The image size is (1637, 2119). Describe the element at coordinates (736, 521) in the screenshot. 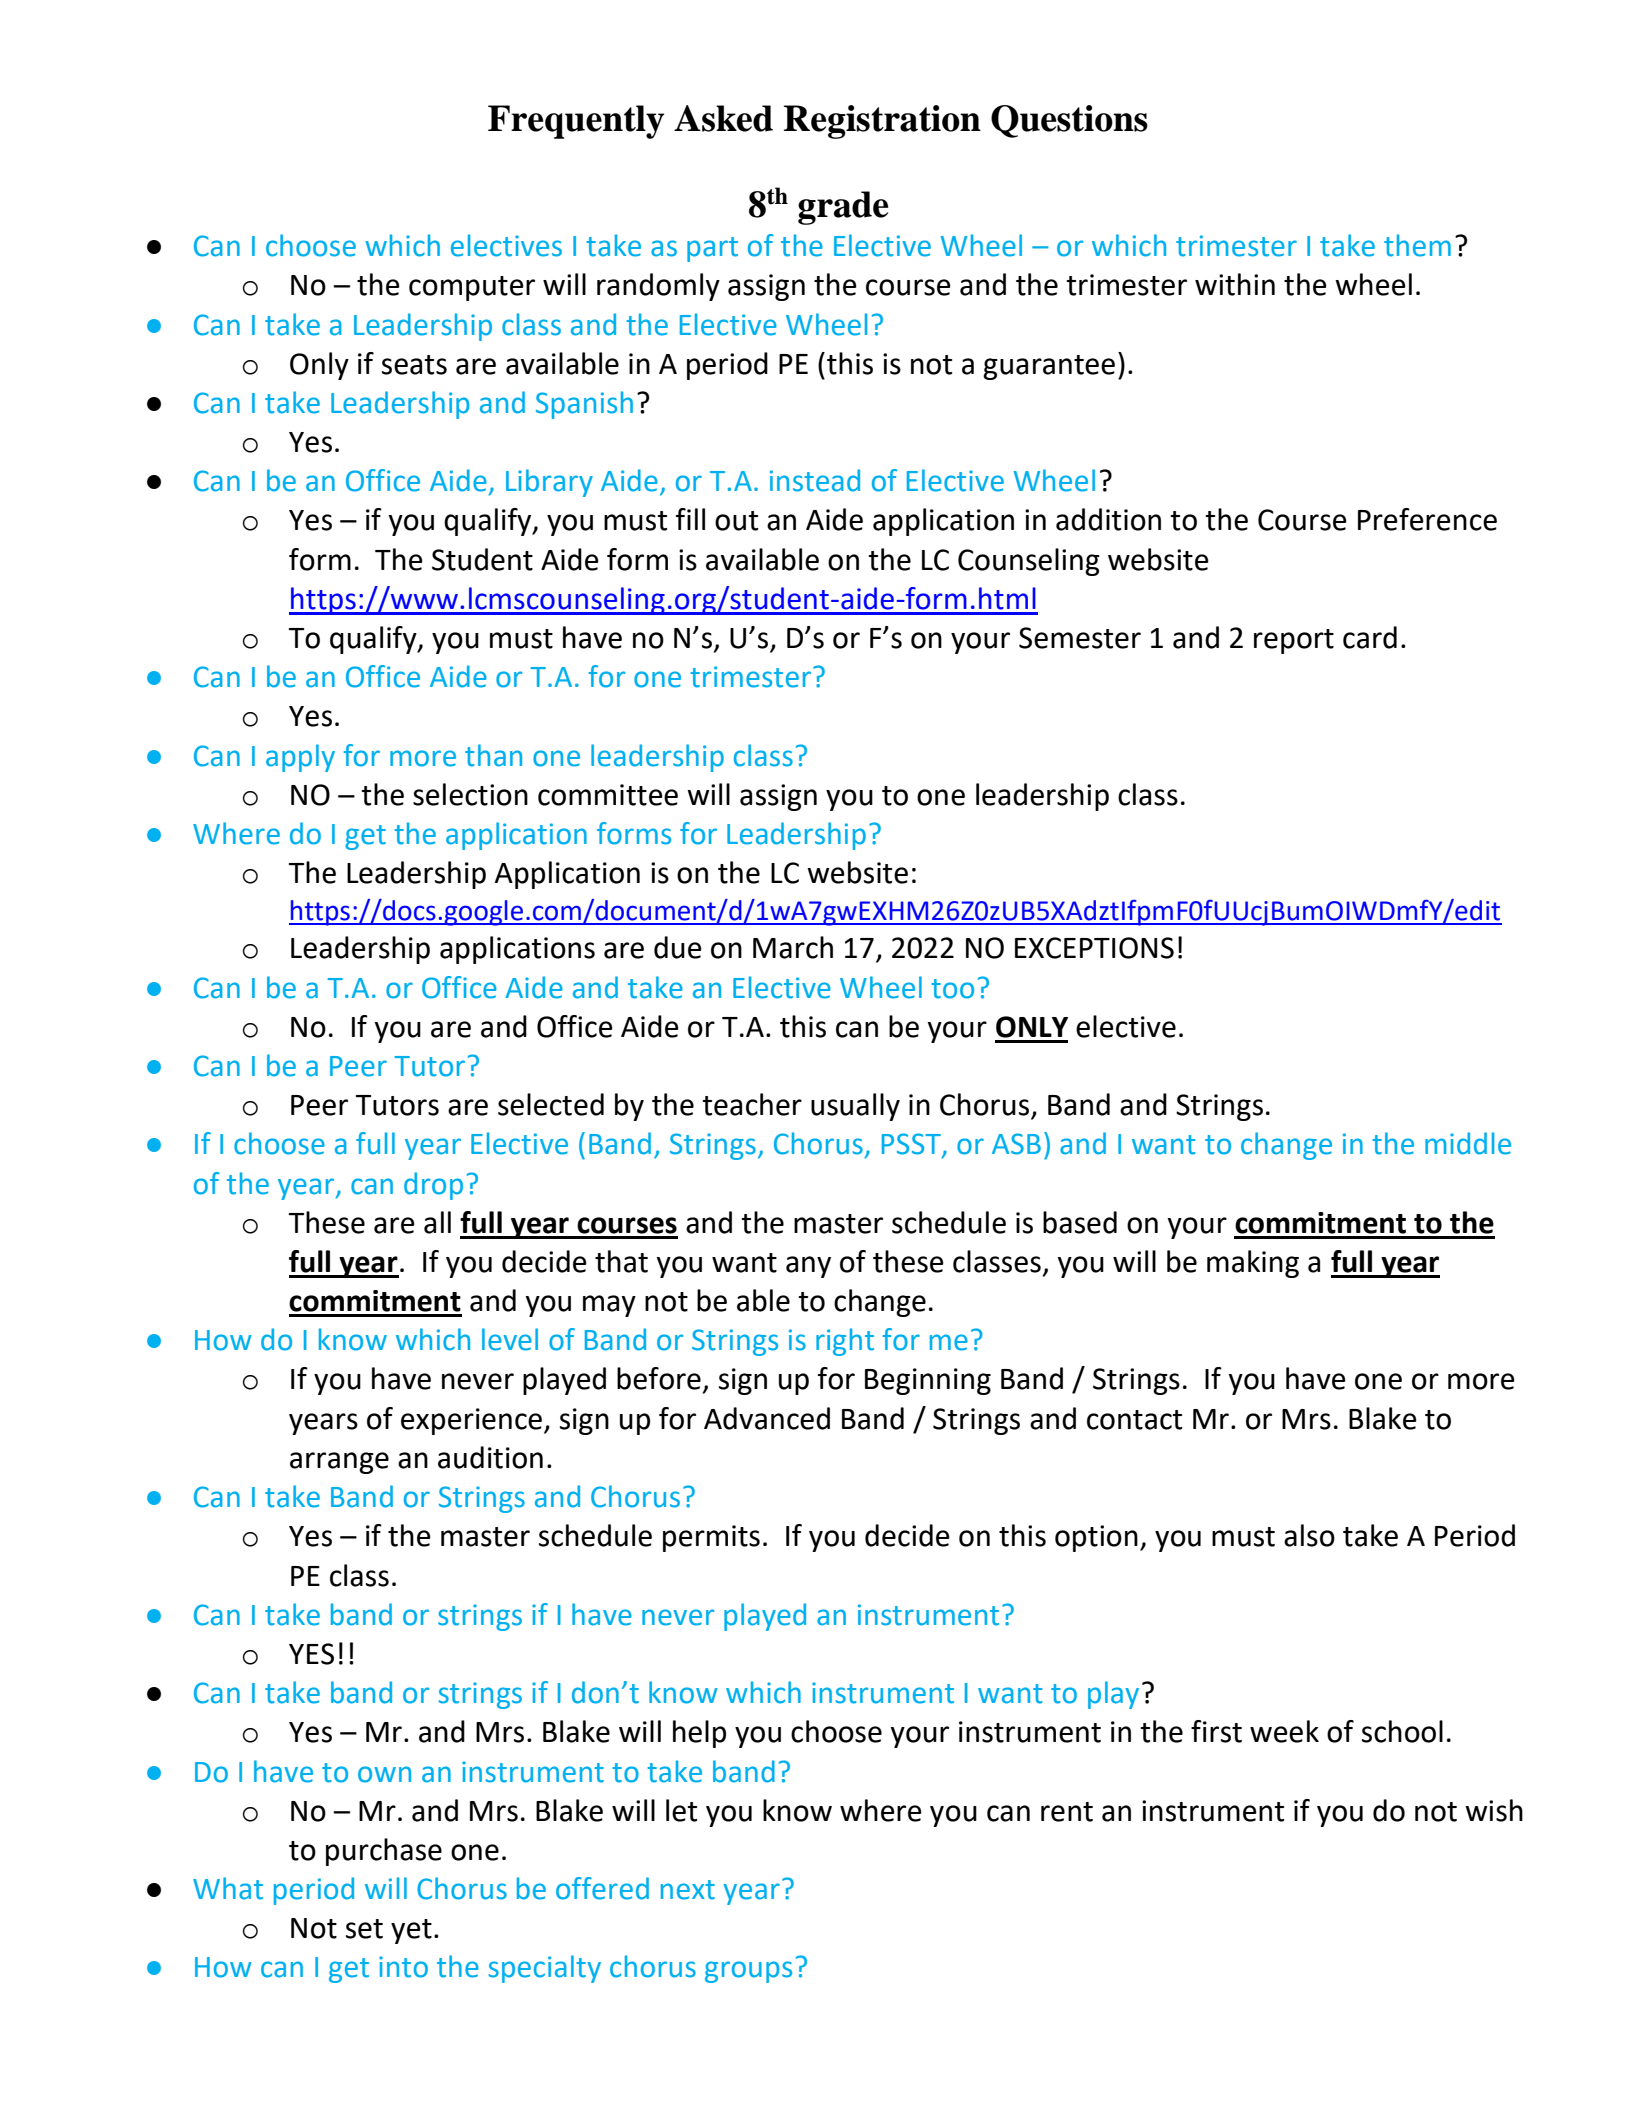

I see `out` at that location.
